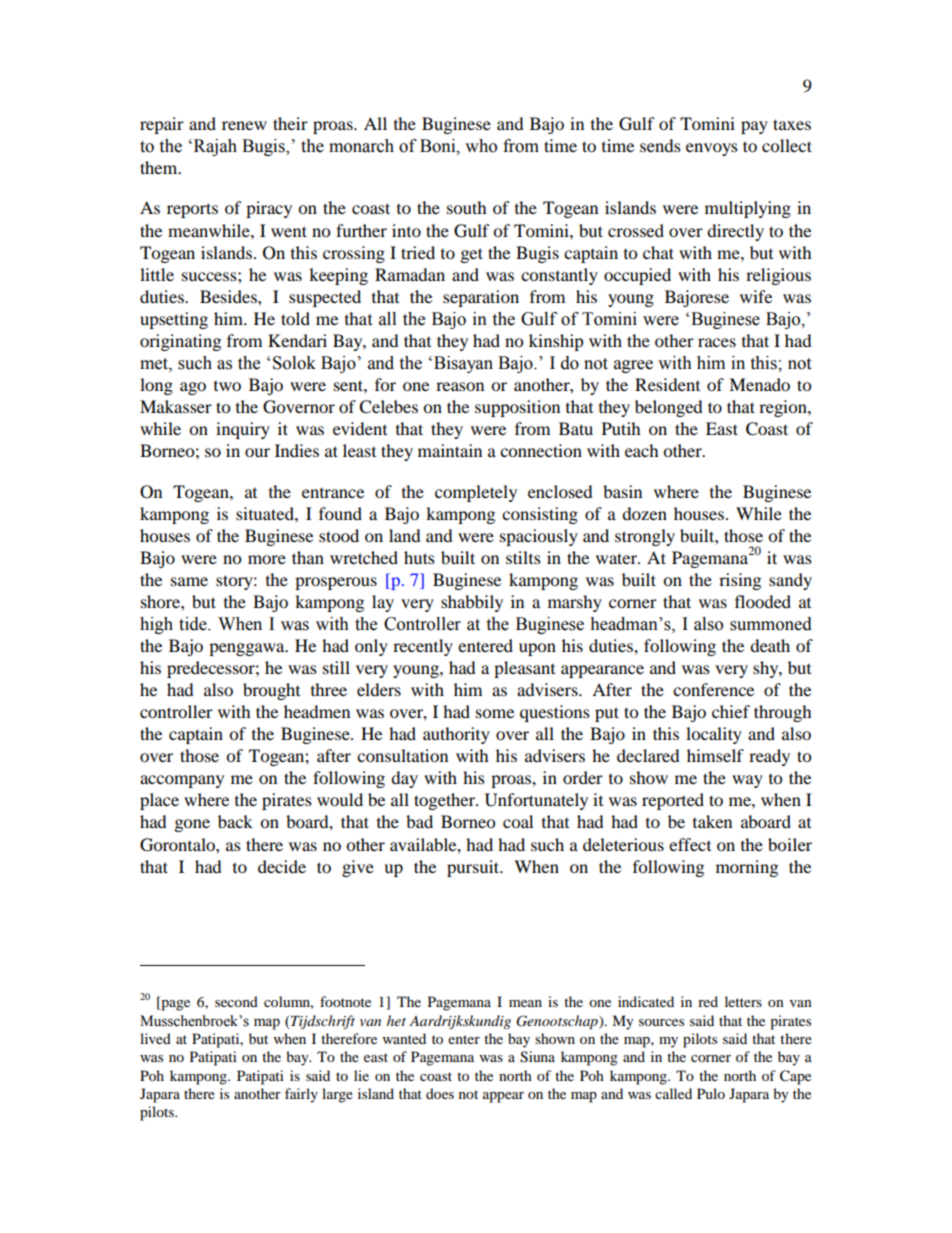 Image resolution: width=952 pixels, height=1233 pixels. Describe the element at coordinates (481, 146) in the screenshot. I see `who` at that location.
